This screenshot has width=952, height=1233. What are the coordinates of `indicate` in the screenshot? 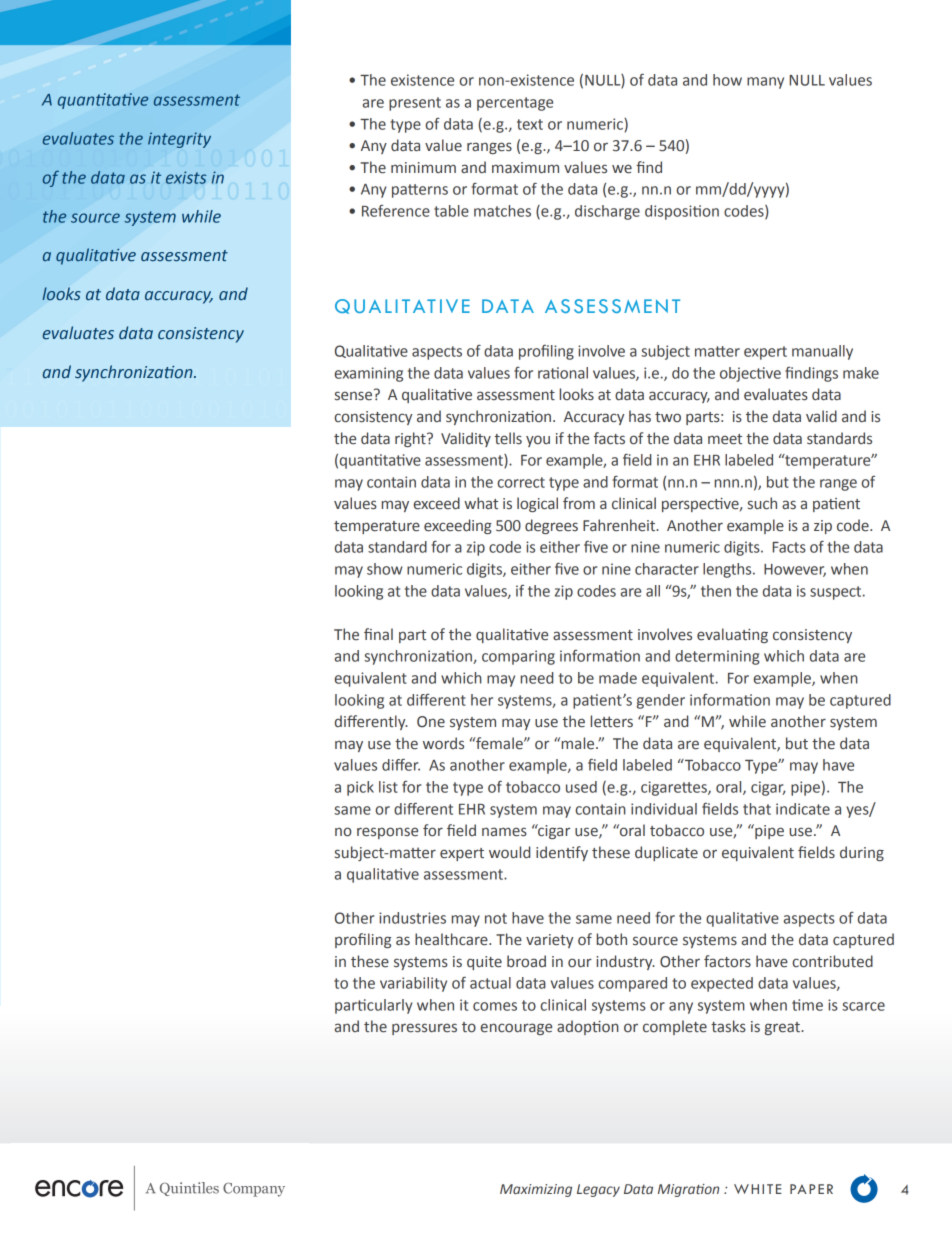 It's located at (803, 809).
